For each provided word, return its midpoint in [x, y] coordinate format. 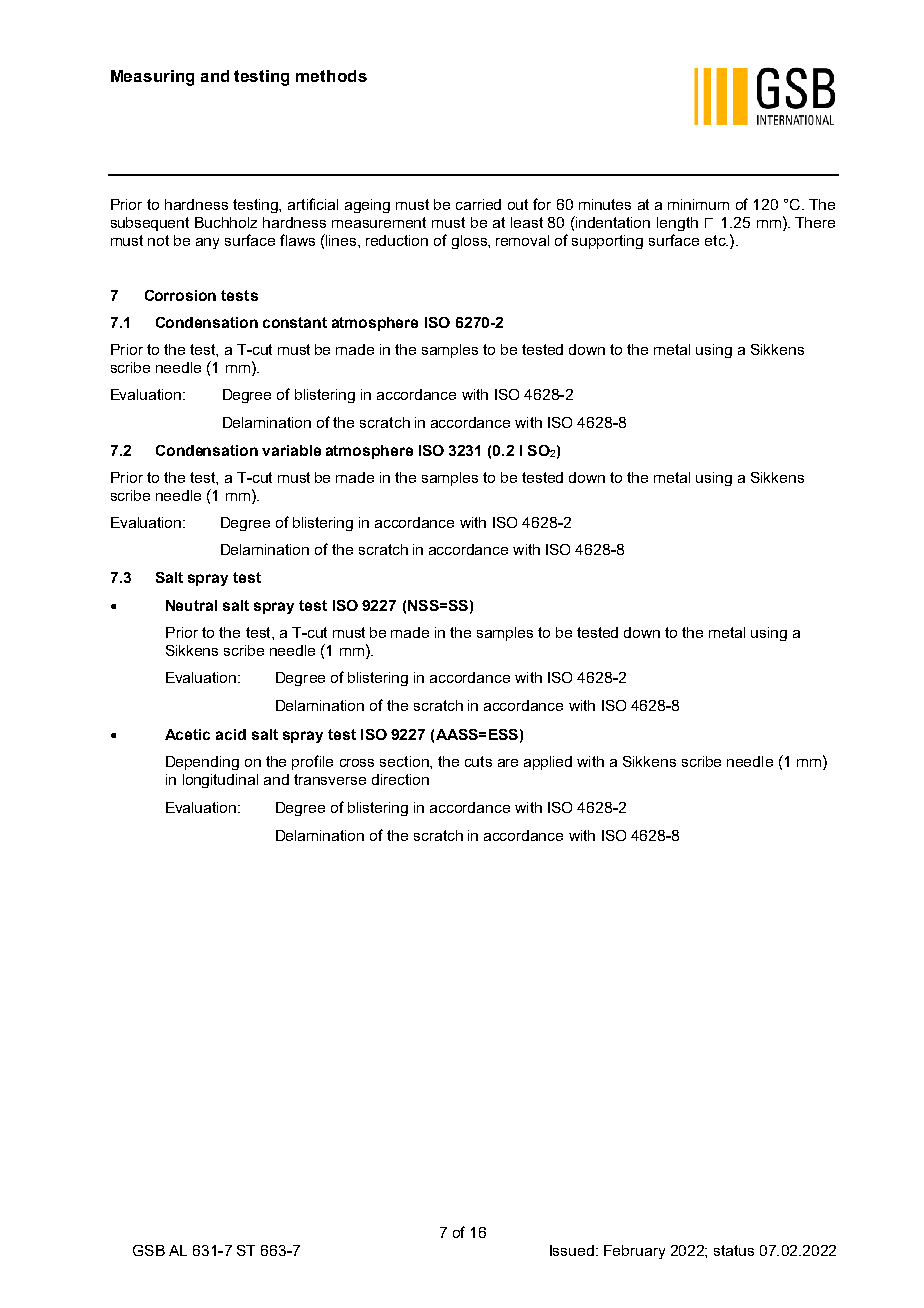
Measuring [152, 78]
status [734, 1250]
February [634, 1252]
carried [478, 204]
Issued [572, 1250]
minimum [698, 204]
